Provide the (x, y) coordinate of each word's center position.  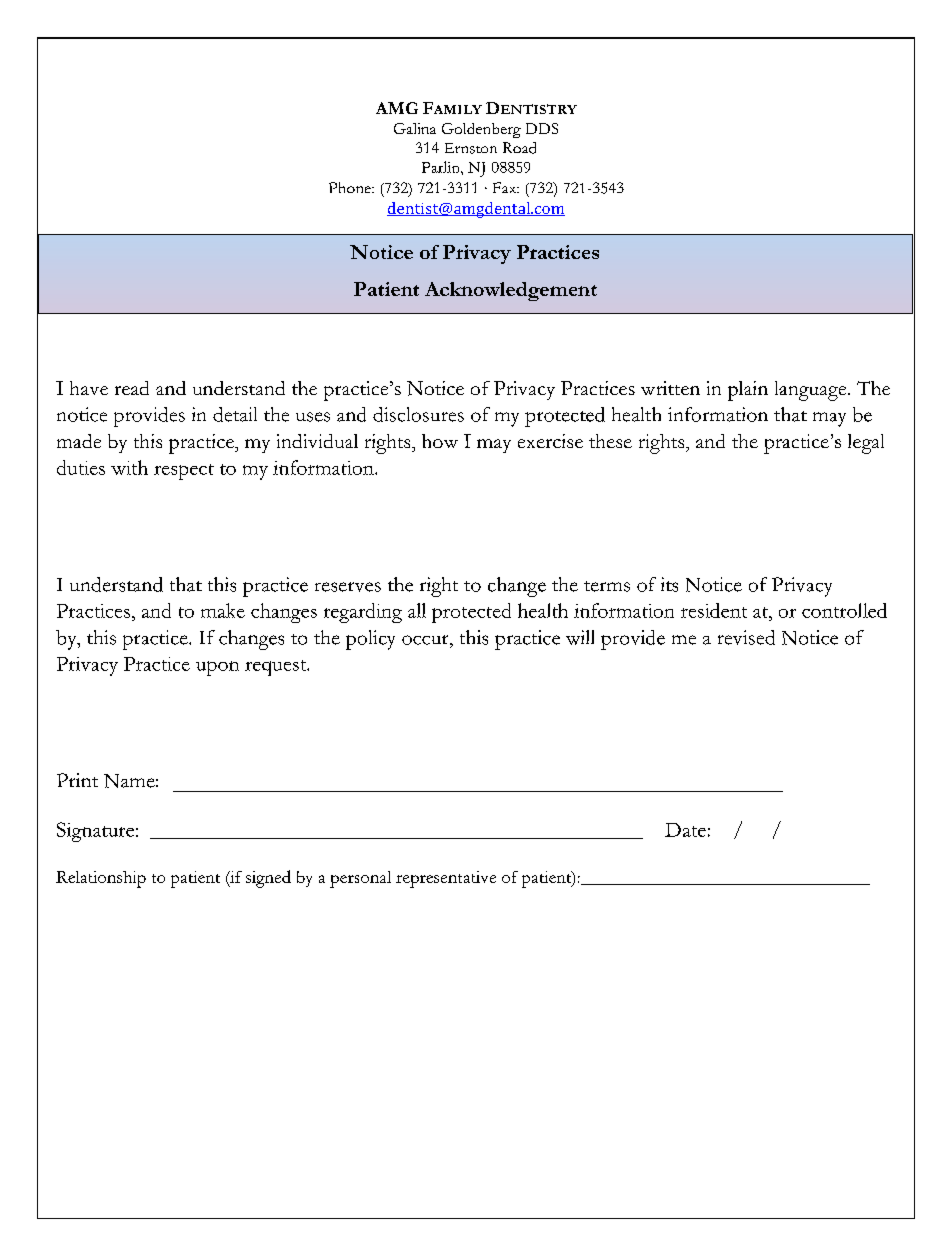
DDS (542, 128)
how (440, 441)
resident (714, 610)
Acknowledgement (511, 291)
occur (426, 640)
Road (519, 148)
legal (866, 444)
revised (746, 637)
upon (217, 668)
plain (748, 391)
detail (235, 414)
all (417, 610)
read (132, 388)
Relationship (101, 879)
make (223, 610)
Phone (351, 187)
